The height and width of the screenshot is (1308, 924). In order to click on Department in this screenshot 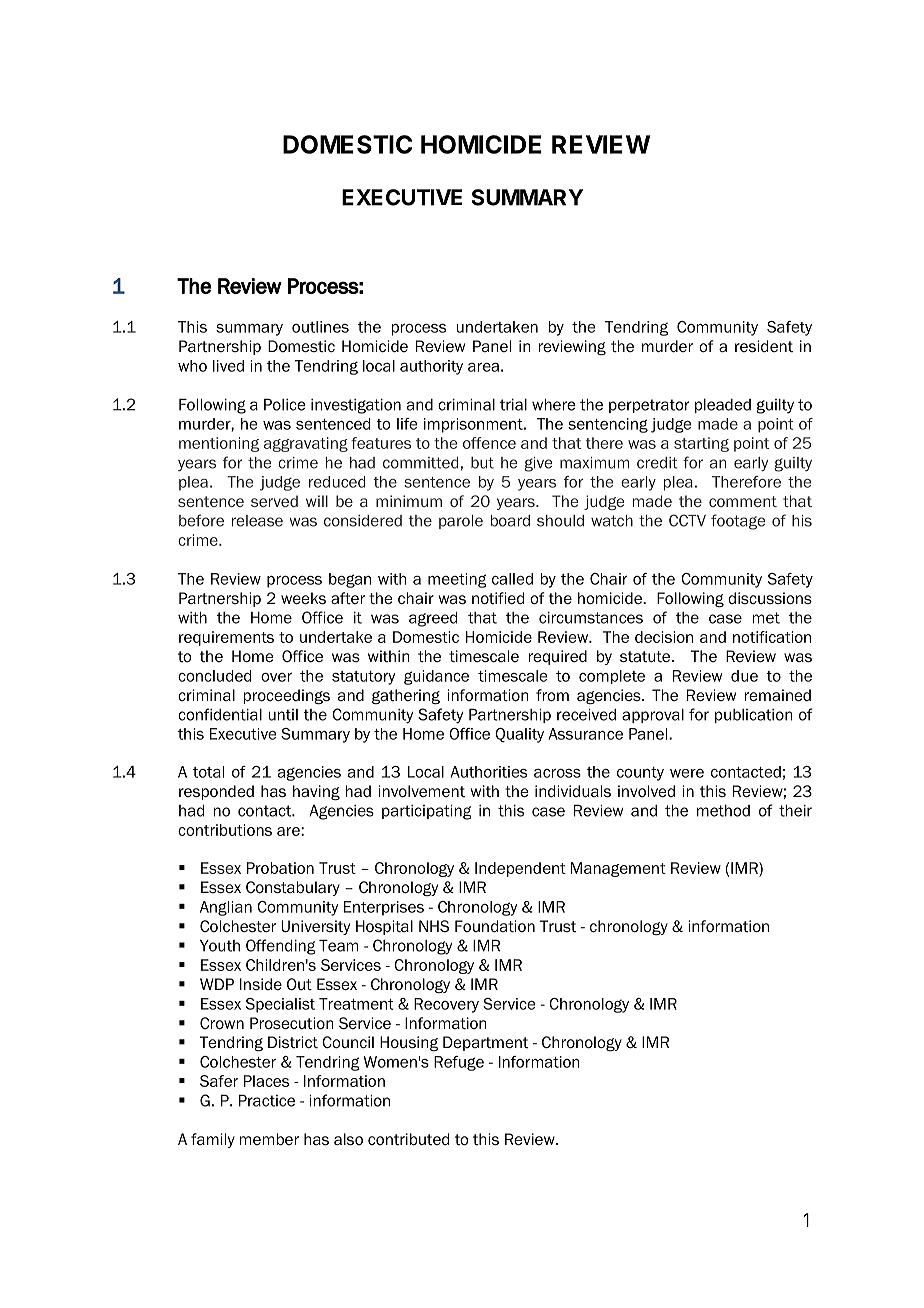, I will do `click(485, 1043)`.
